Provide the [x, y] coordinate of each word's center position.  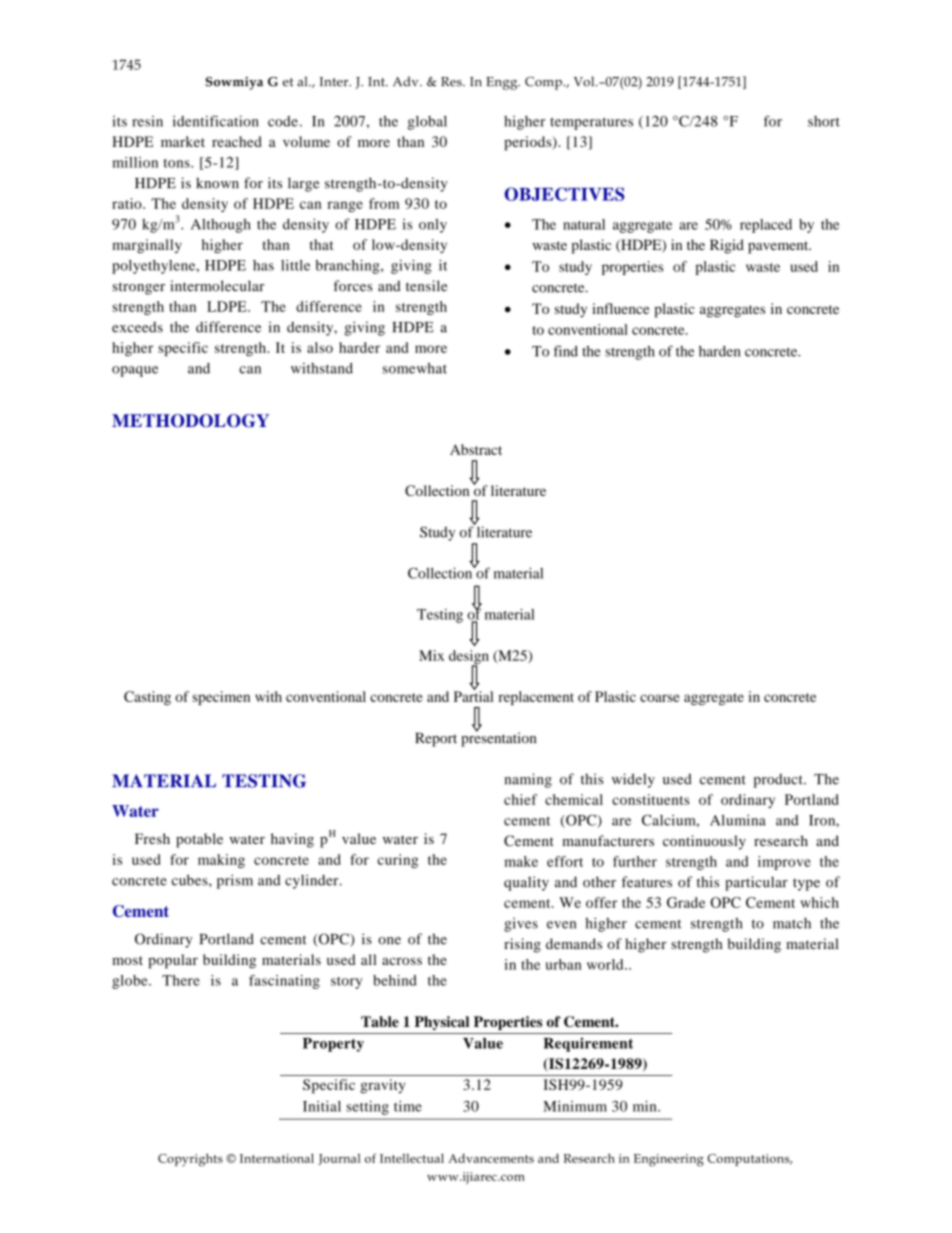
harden [720, 351]
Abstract [476, 449]
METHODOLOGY [190, 421]
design [469, 658]
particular [756, 883]
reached [237, 141]
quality [526, 883]
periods [529, 143]
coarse [660, 698]
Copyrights [190, 1160]
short [824, 121]
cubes [191, 880]
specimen [221, 698]
